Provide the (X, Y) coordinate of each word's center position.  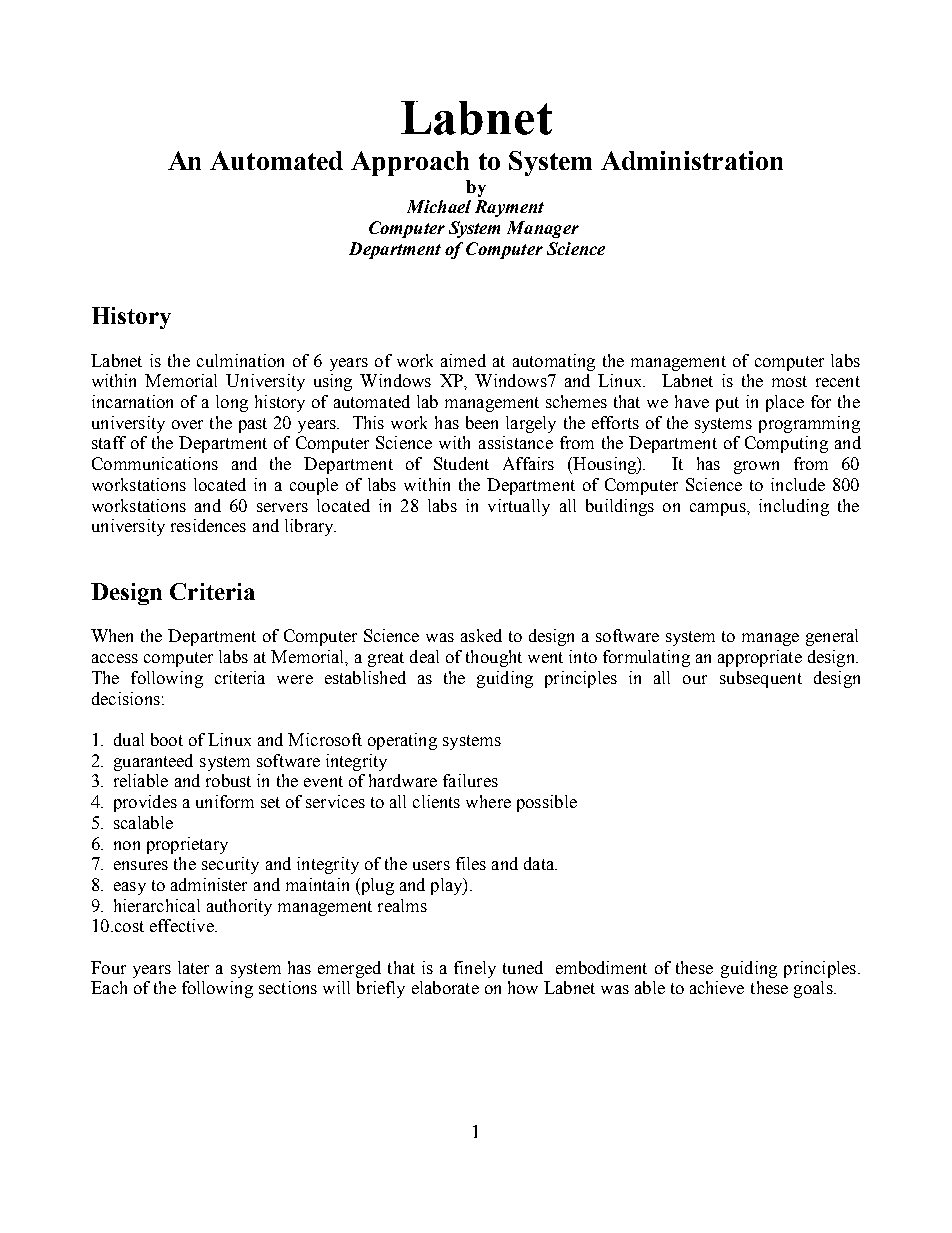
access (115, 658)
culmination (240, 360)
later (193, 967)
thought (494, 658)
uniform (225, 801)
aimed (463, 360)
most (789, 381)
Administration (692, 160)
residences (208, 525)
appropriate (760, 658)
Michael (439, 206)
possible (547, 803)
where (488, 801)
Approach (410, 163)
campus (719, 509)
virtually (519, 507)
